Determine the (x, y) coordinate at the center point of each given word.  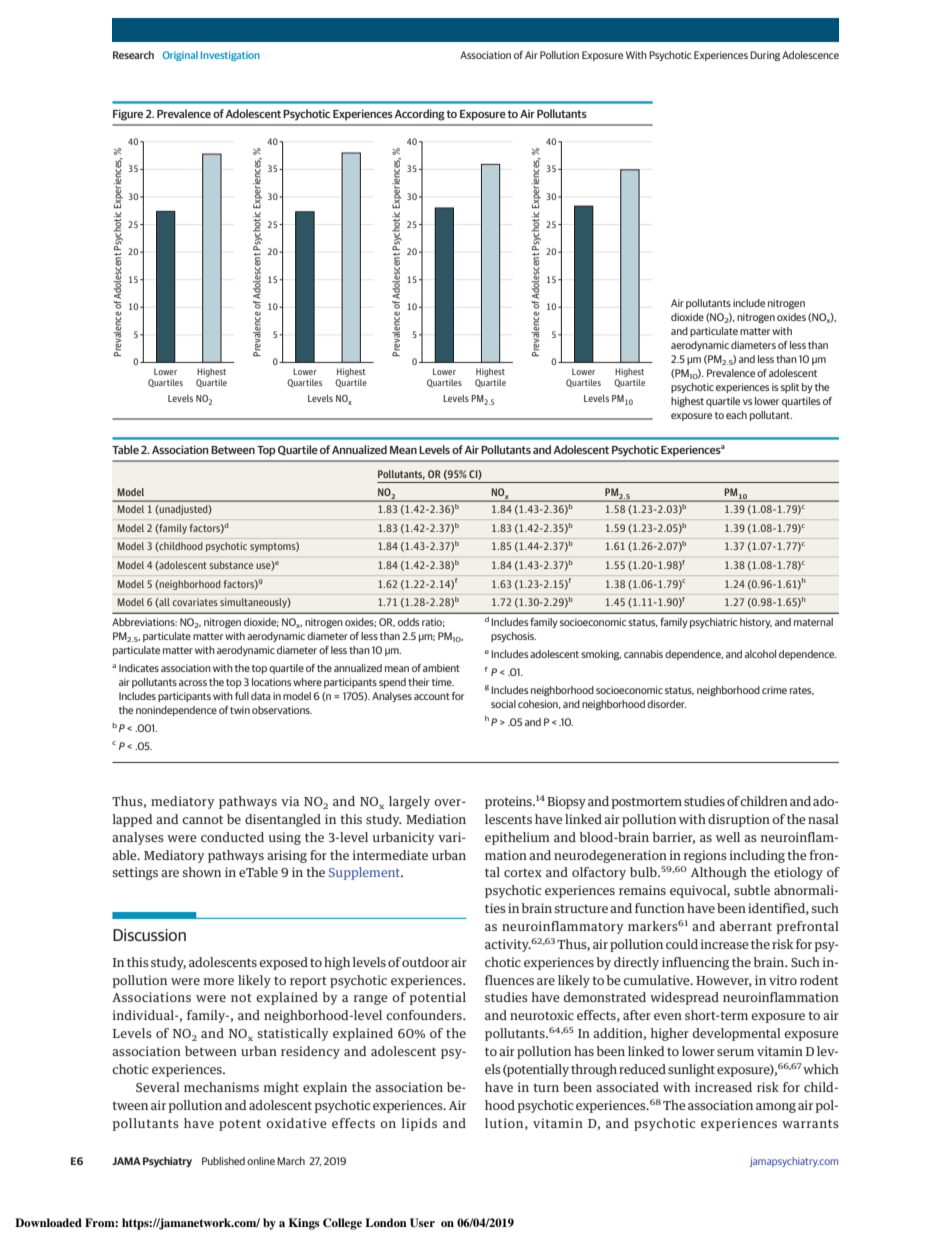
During (765, 56)
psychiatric (714, 623)
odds (408, 622)
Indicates (139, 668)
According (419, 115)
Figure (128, 115)
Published (223, 1161)
